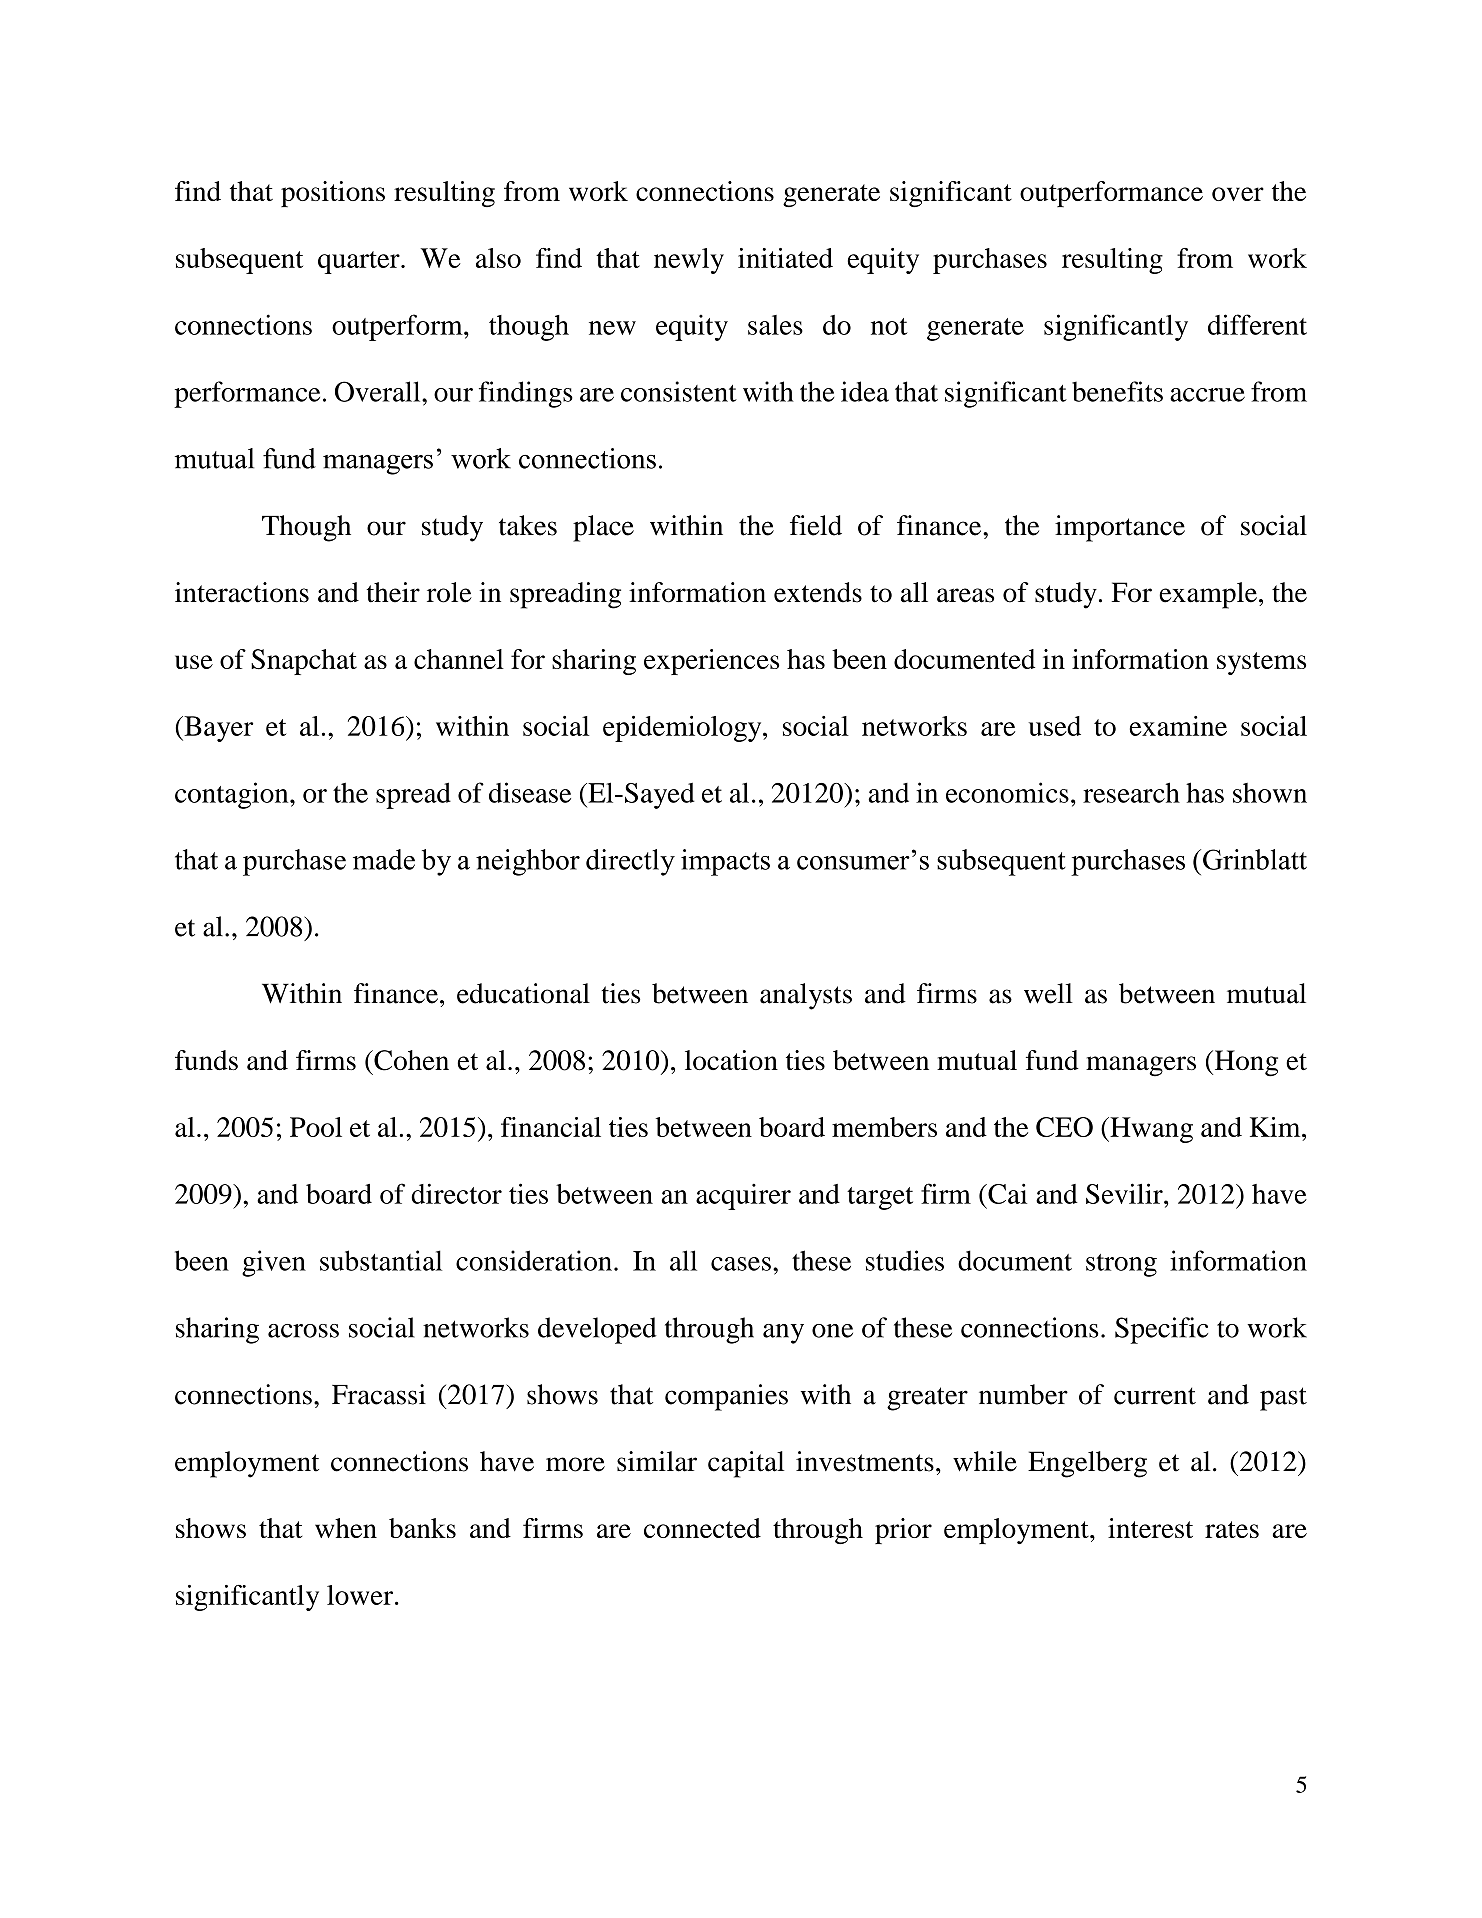 This page has height=1918, width=1482. Describe the element at coordinates (1257, 324) in the page. I see `different` at that location.
